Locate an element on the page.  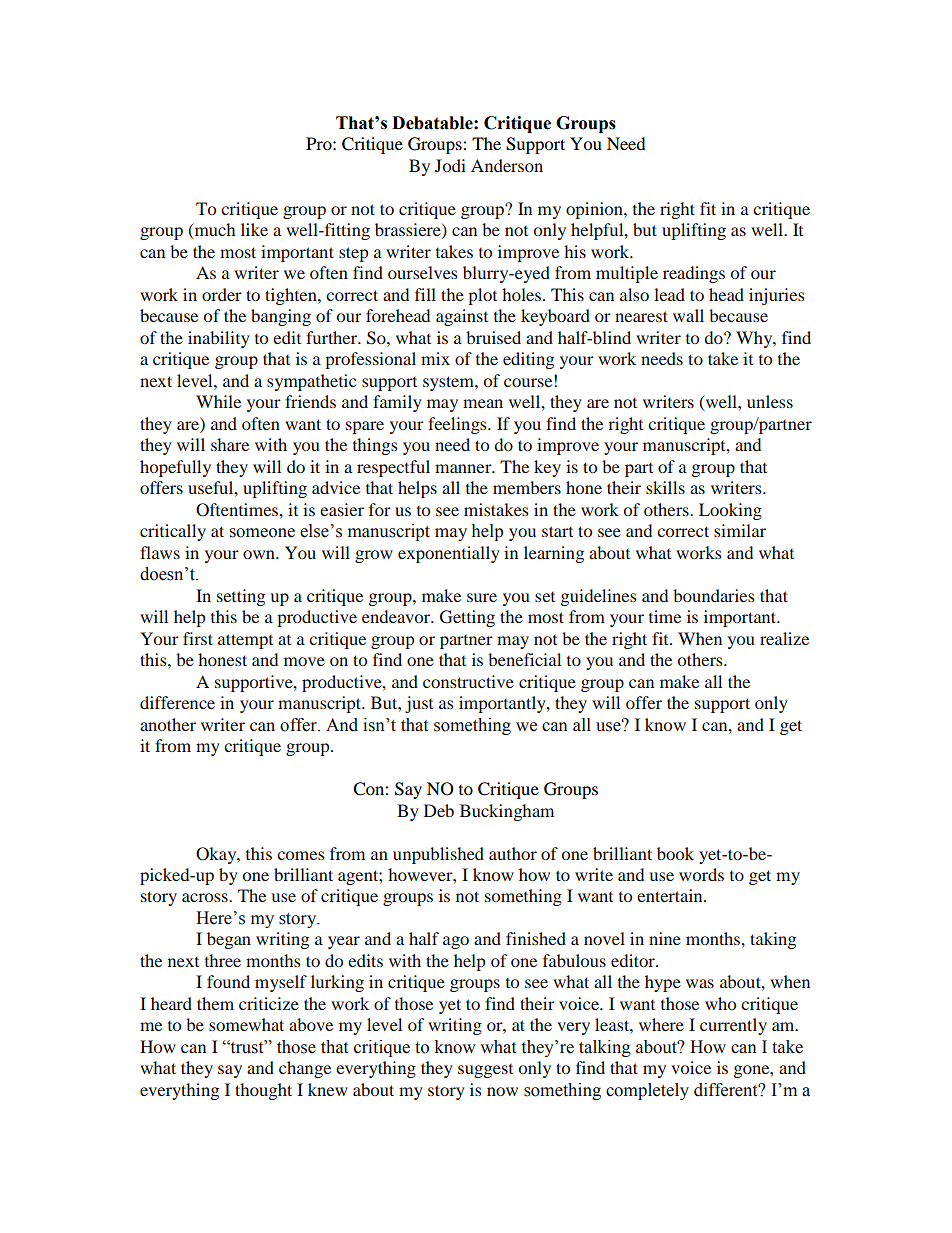
Looking is located at coordinates (730, 511).
